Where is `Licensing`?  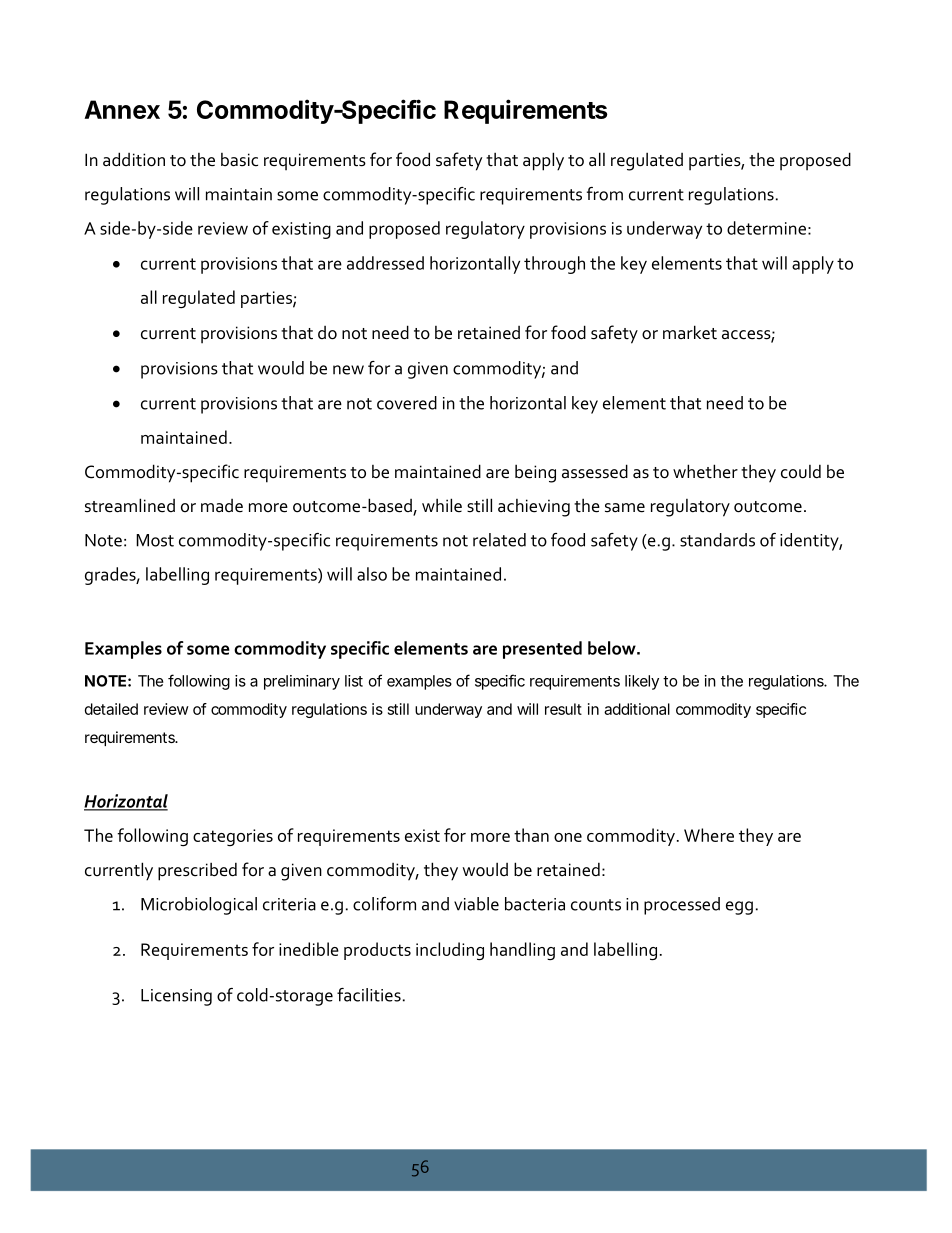 Licensing is located at coordinates (176, 997).
